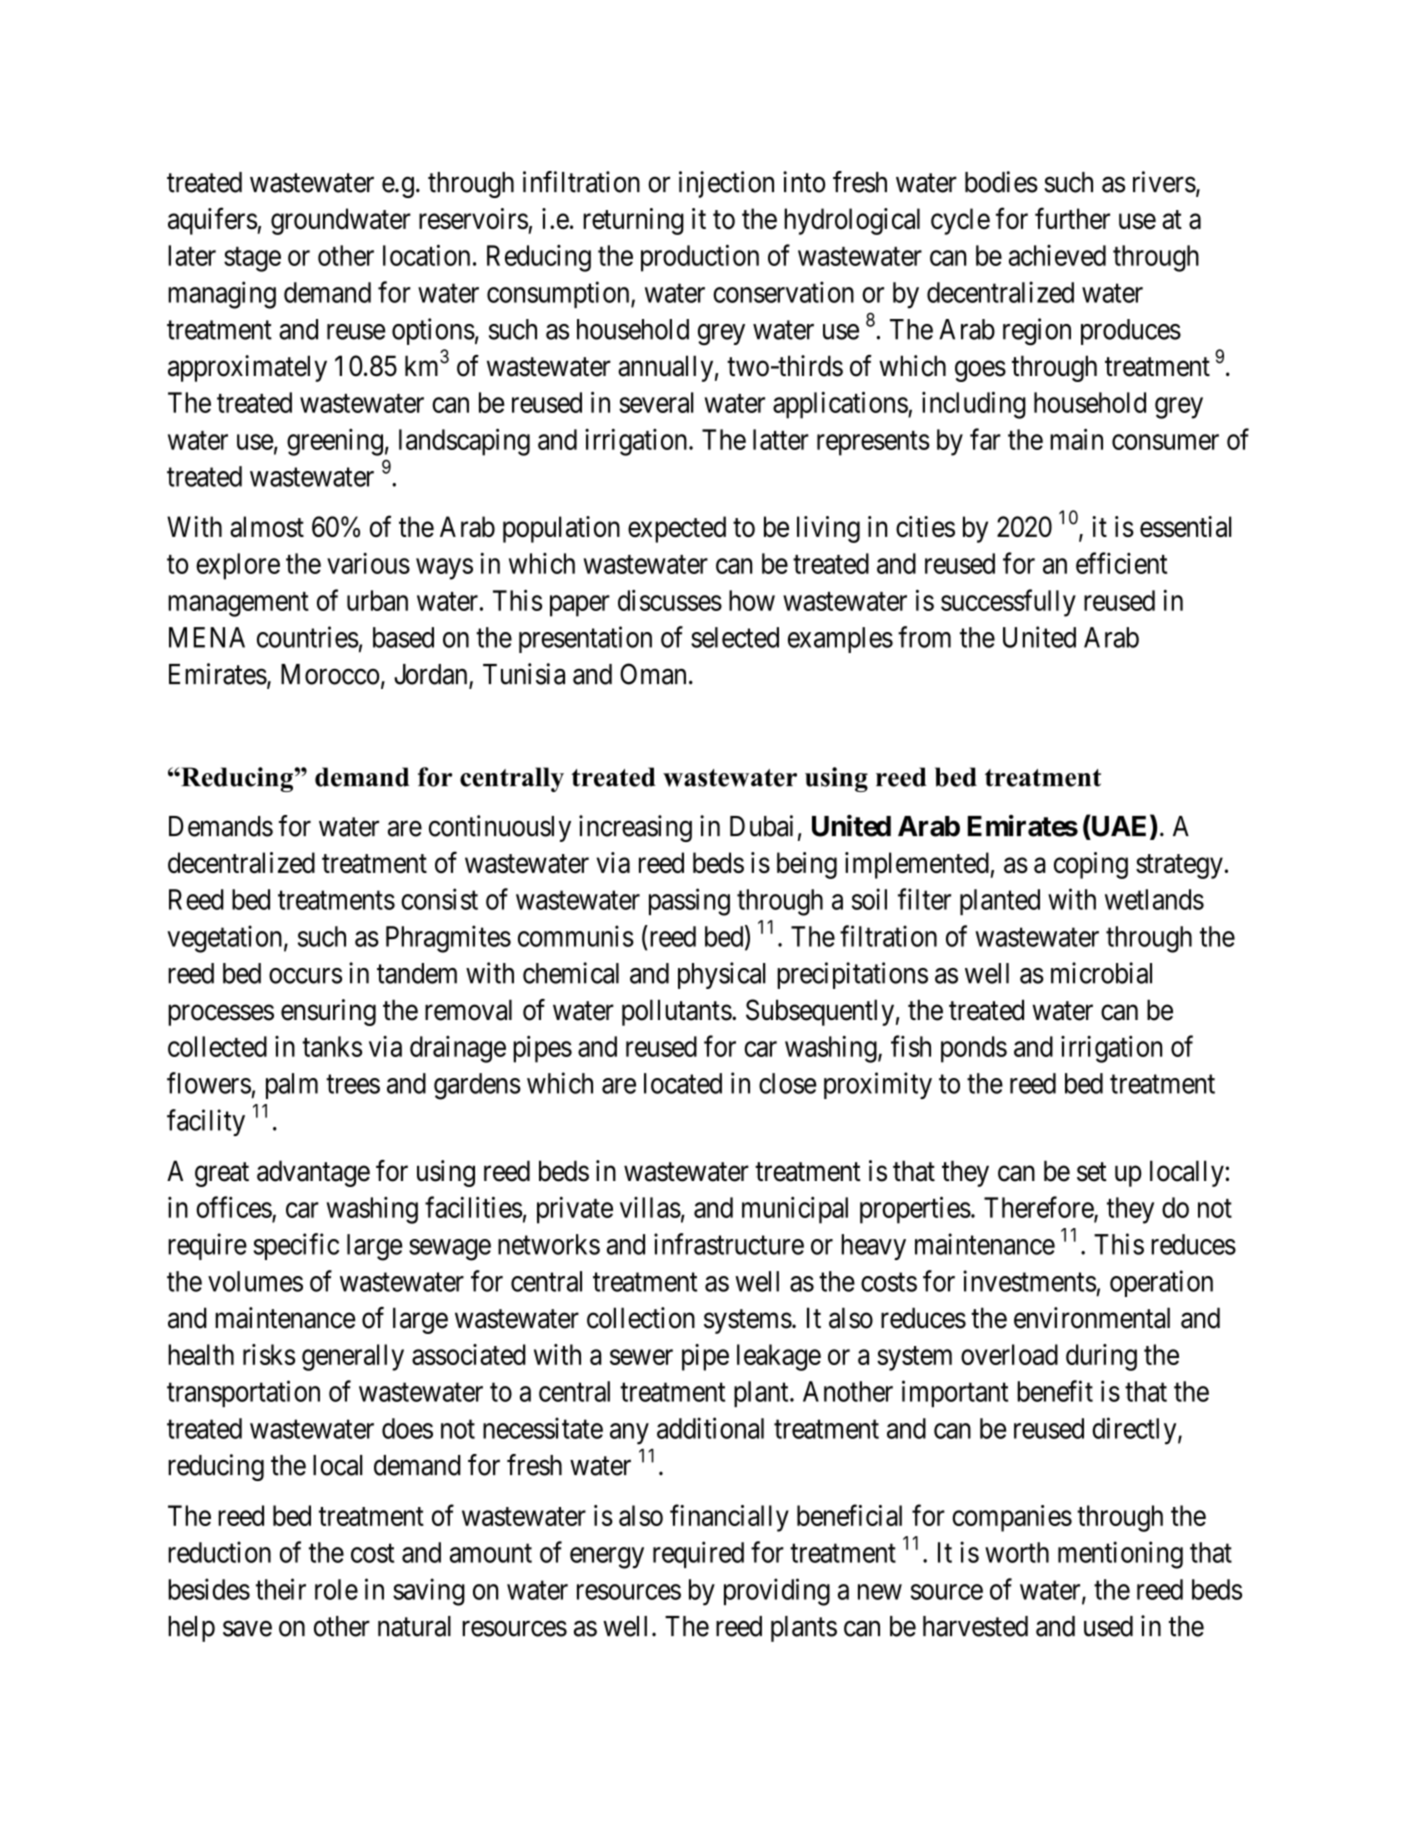 This document has width=1418, height=1835. What do you see at coordinates (777, 1592) in the document?
I see `providing` at bounding box center [777, 1592].
